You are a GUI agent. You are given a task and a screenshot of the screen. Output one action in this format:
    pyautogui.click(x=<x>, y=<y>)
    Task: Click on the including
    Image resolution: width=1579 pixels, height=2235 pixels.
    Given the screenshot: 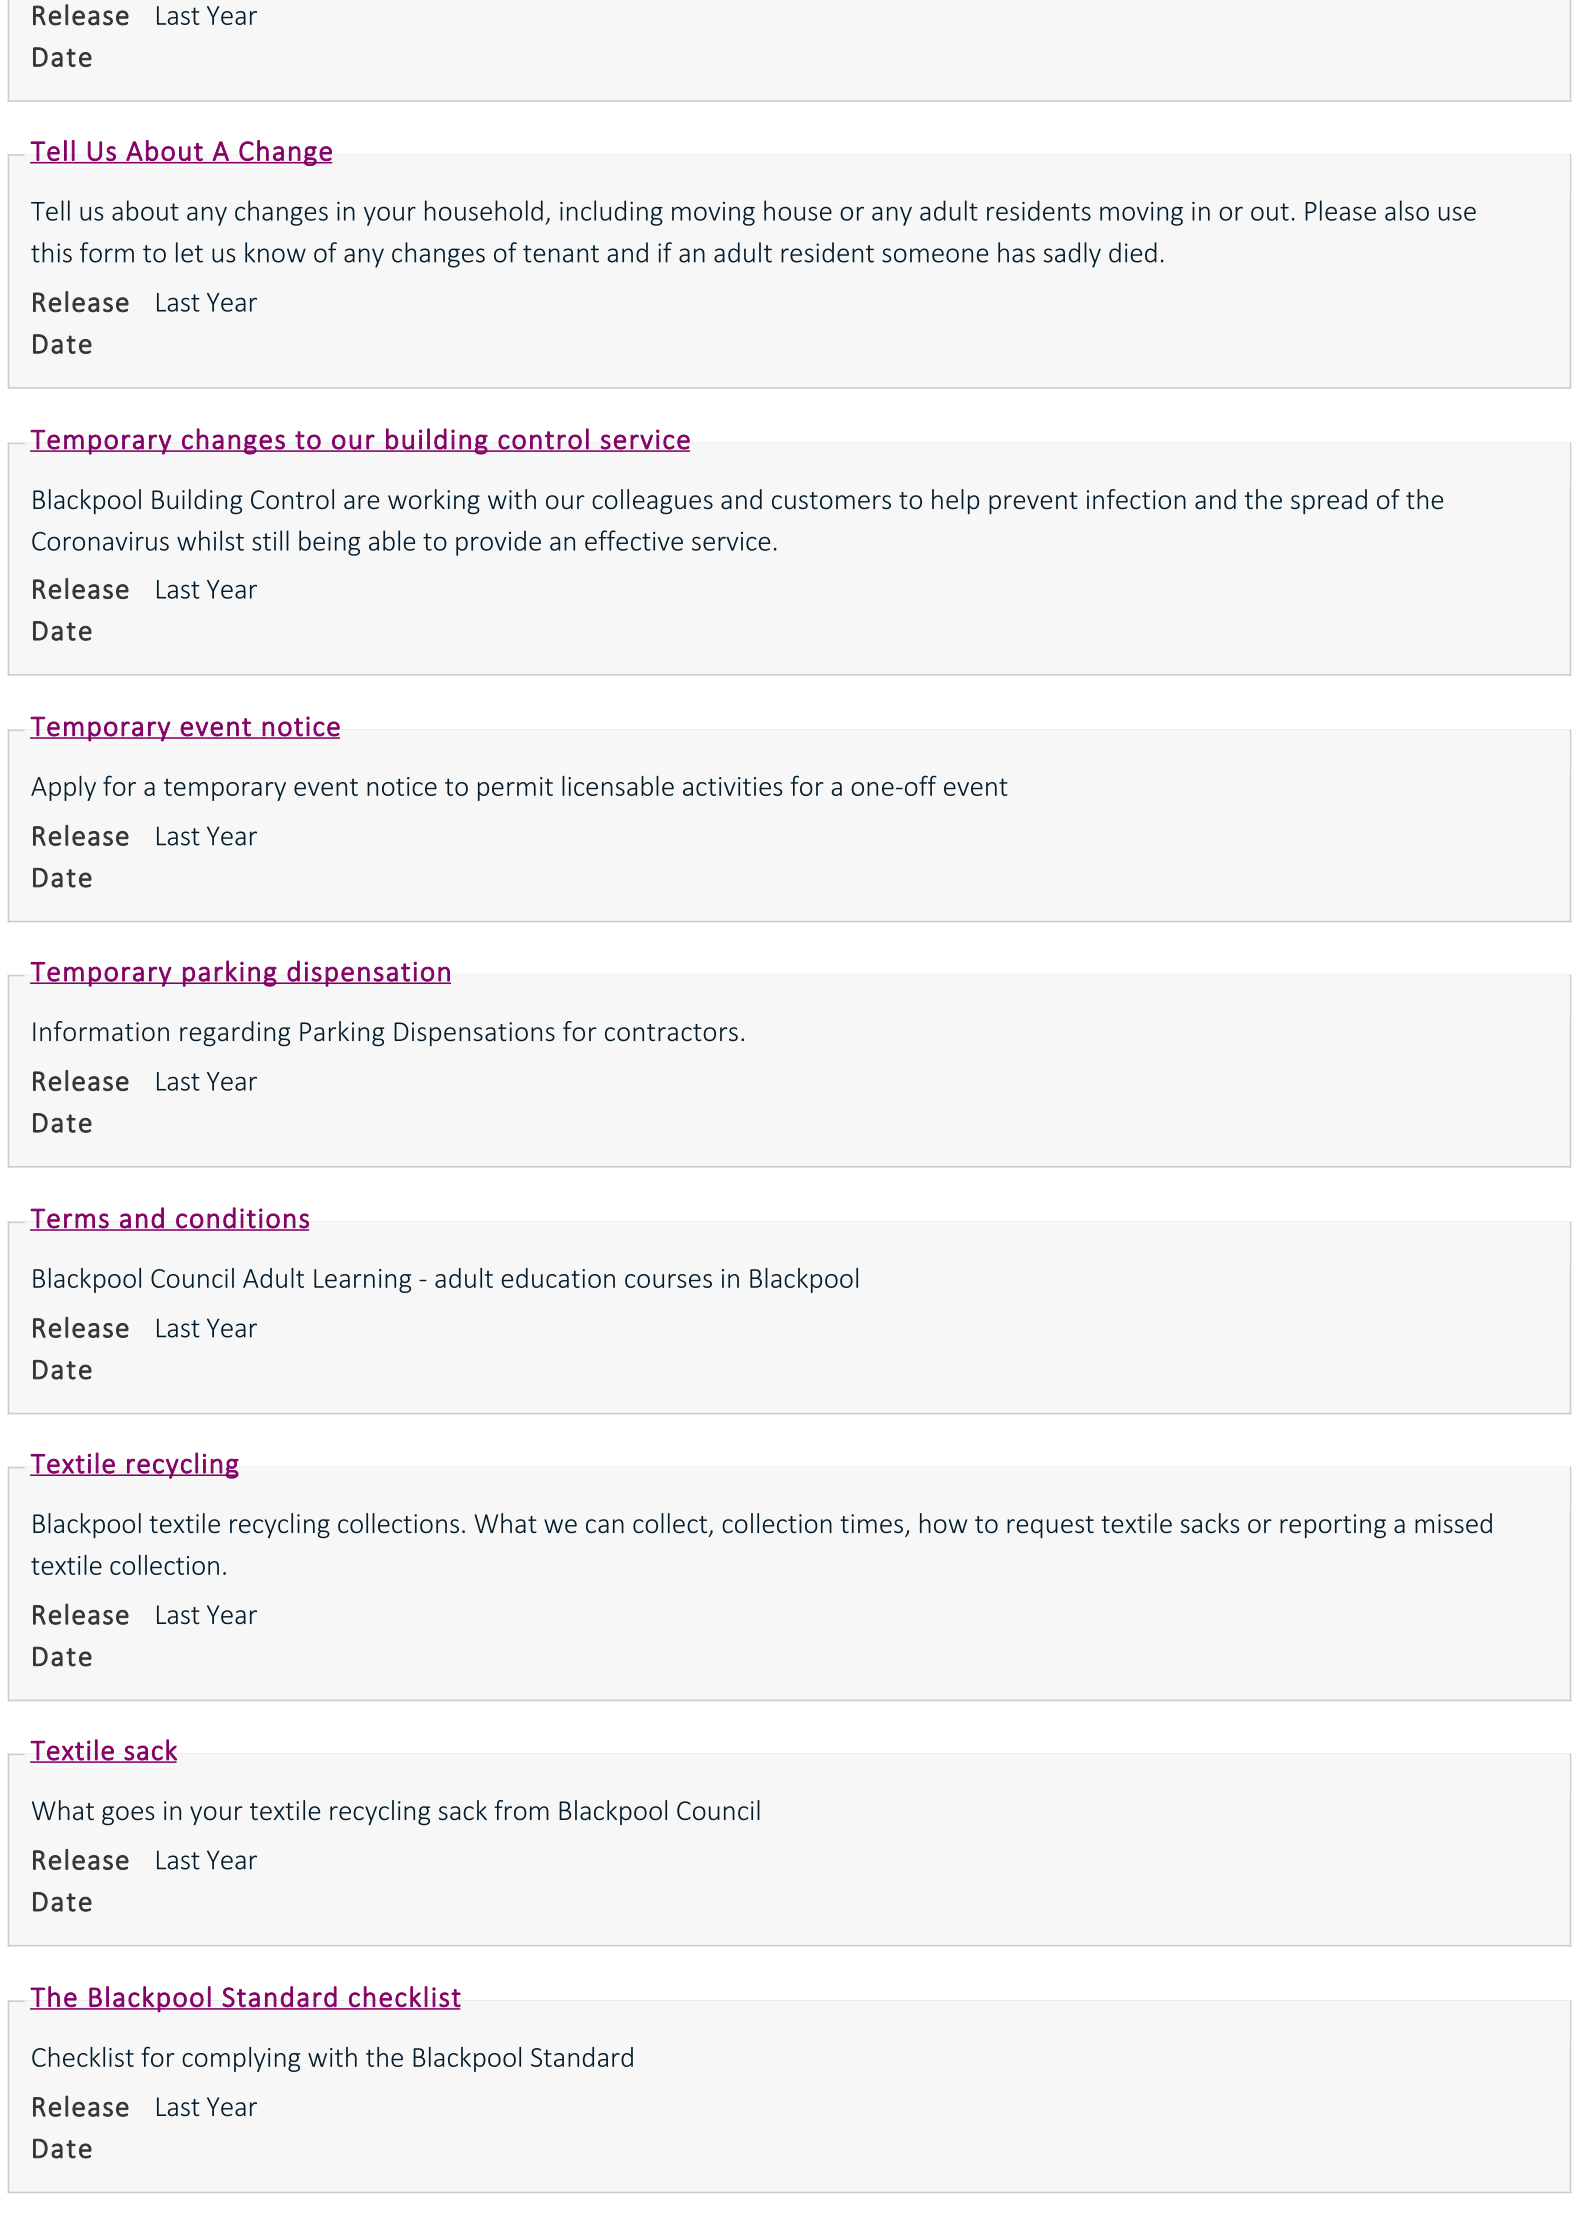 What is the action you would take?
    pyautogui.click(x=611, y=213)
